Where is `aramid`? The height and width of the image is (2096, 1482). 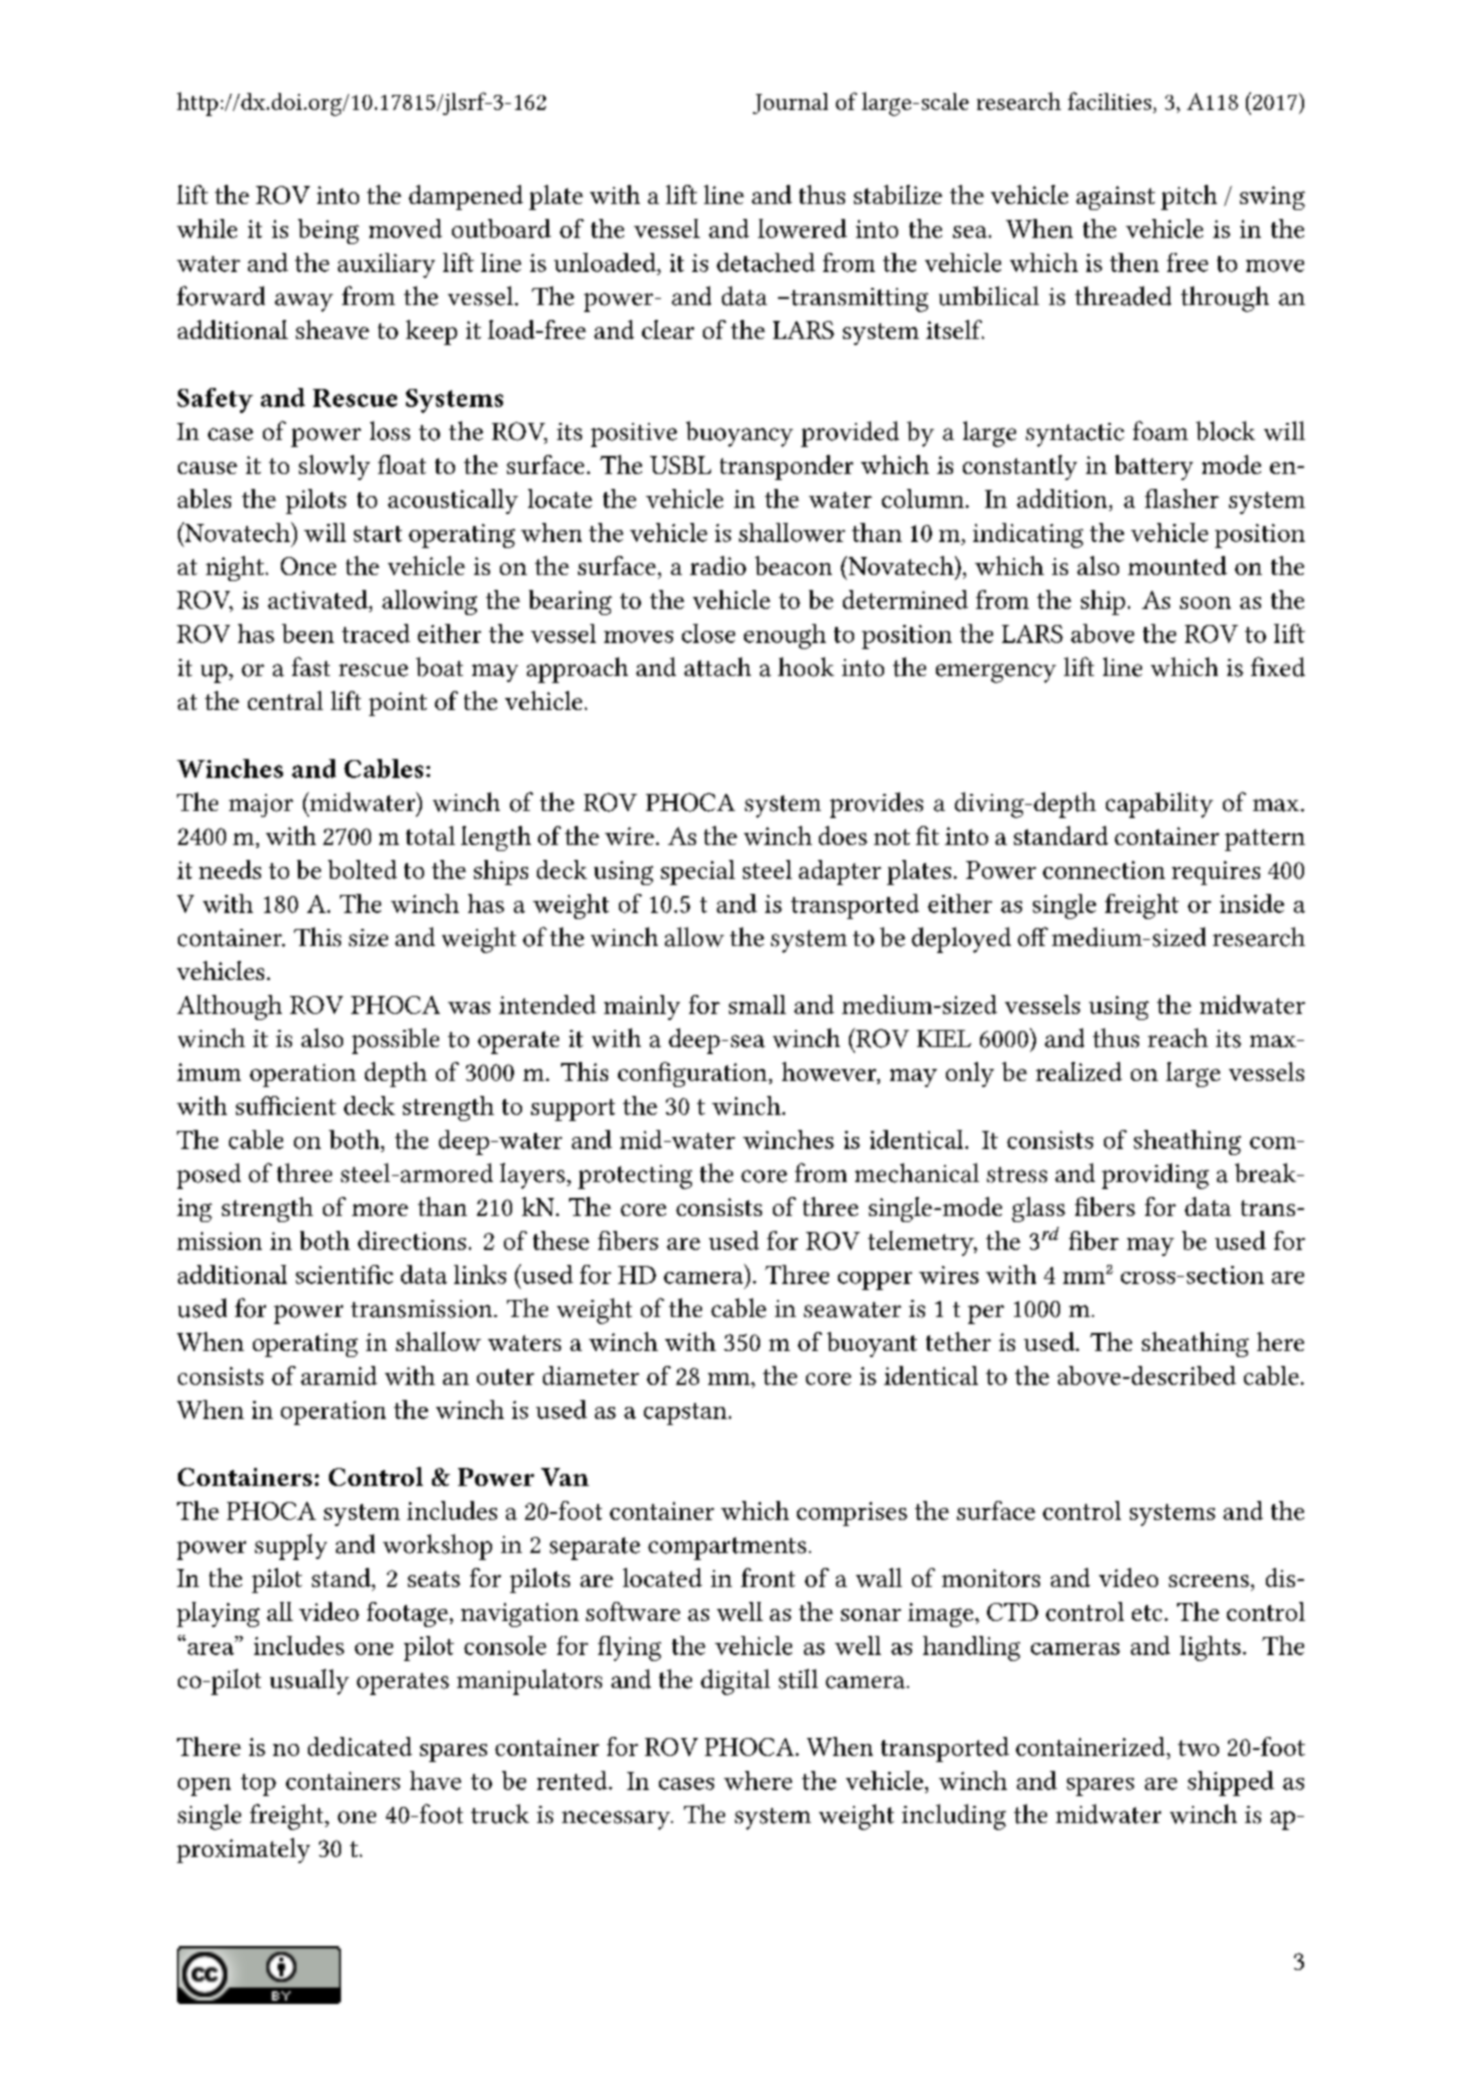 aramid is located at coordinates (339, 1375).
